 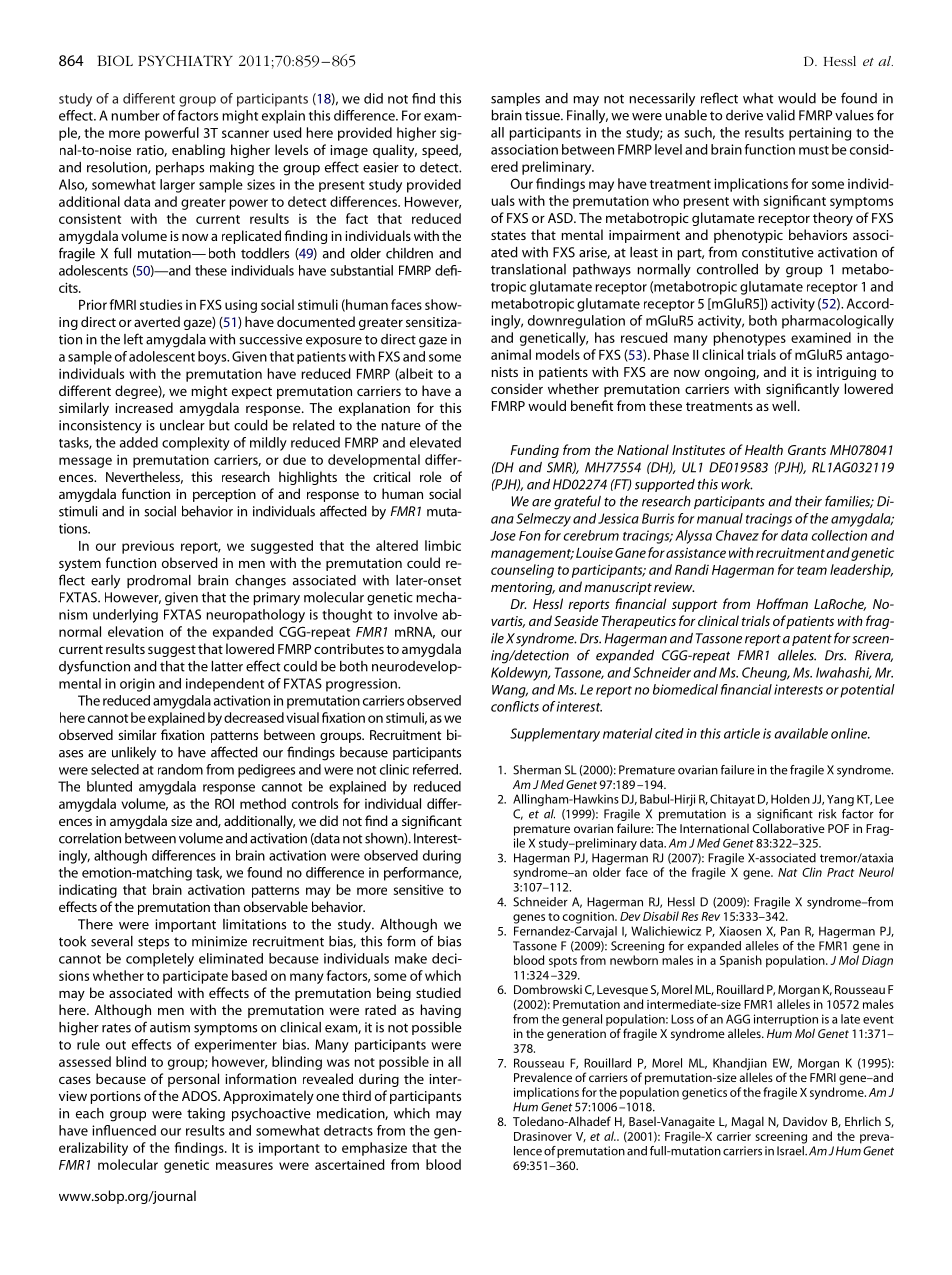 I want to click on Grants, so click(x=807, y=450).
